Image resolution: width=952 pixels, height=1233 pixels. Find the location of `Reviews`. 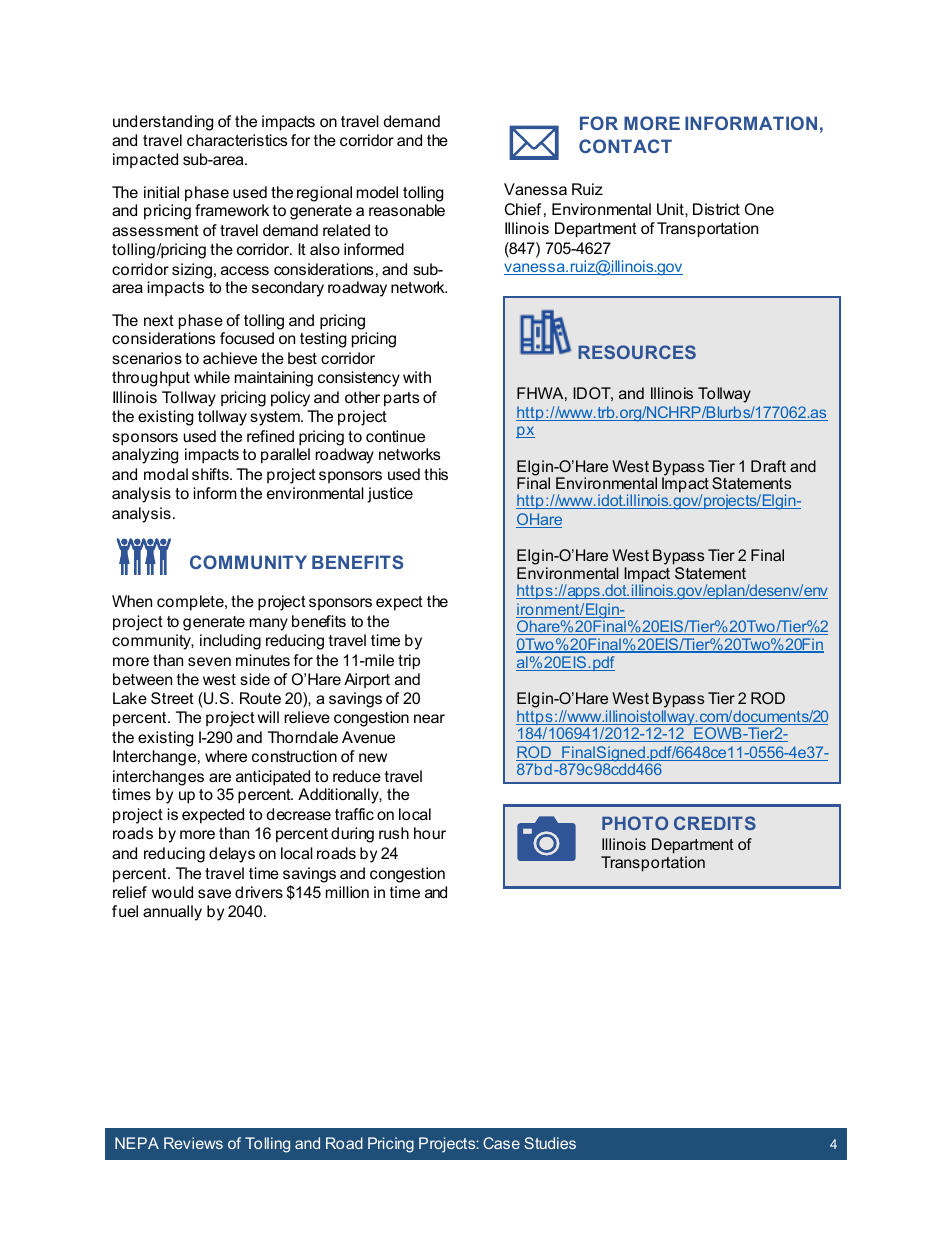

Reviews is located at coordinates (193, 1143).
